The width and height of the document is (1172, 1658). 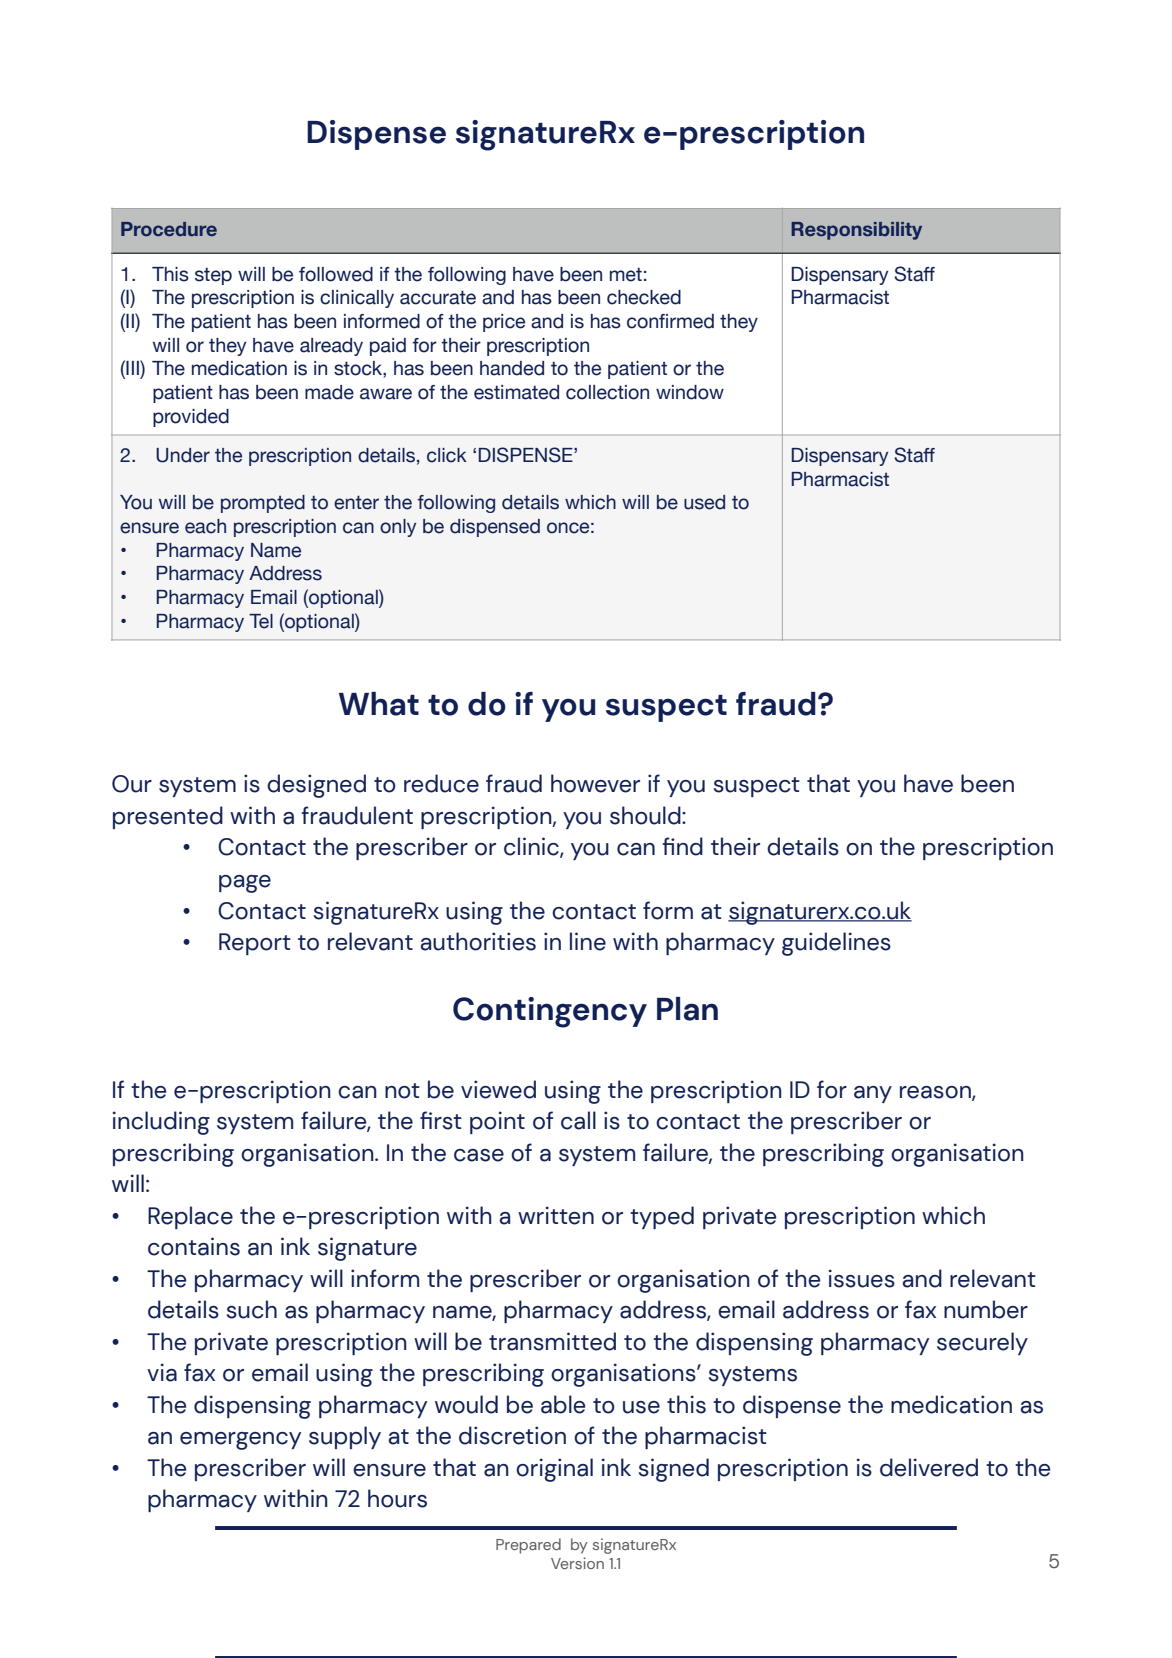 What do you see at coordinates (213, 276) in the document?
I see `step` at bounding box center [213, 276].
